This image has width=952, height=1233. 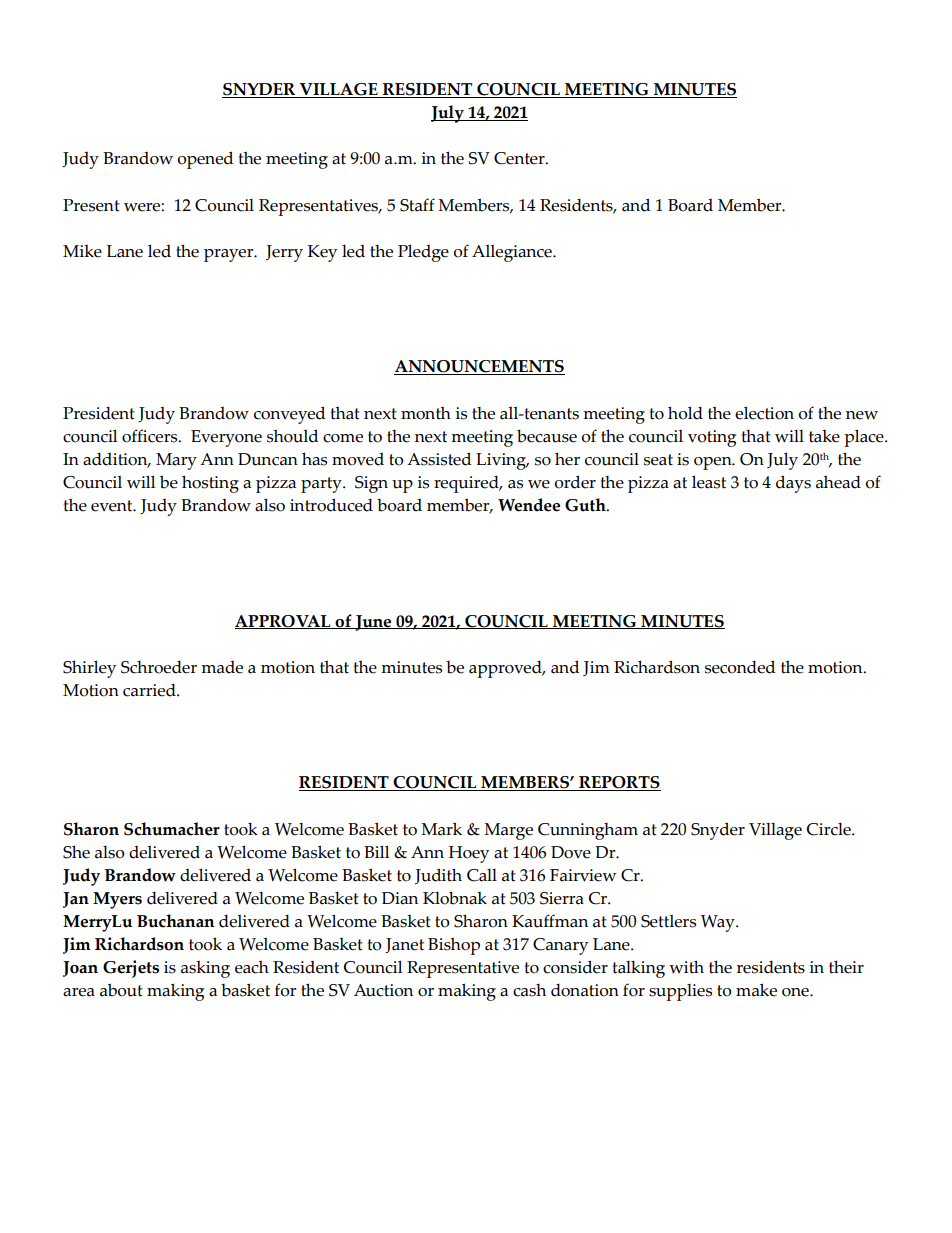 I want to click on Schumacher, so click(x=172, y=829).
